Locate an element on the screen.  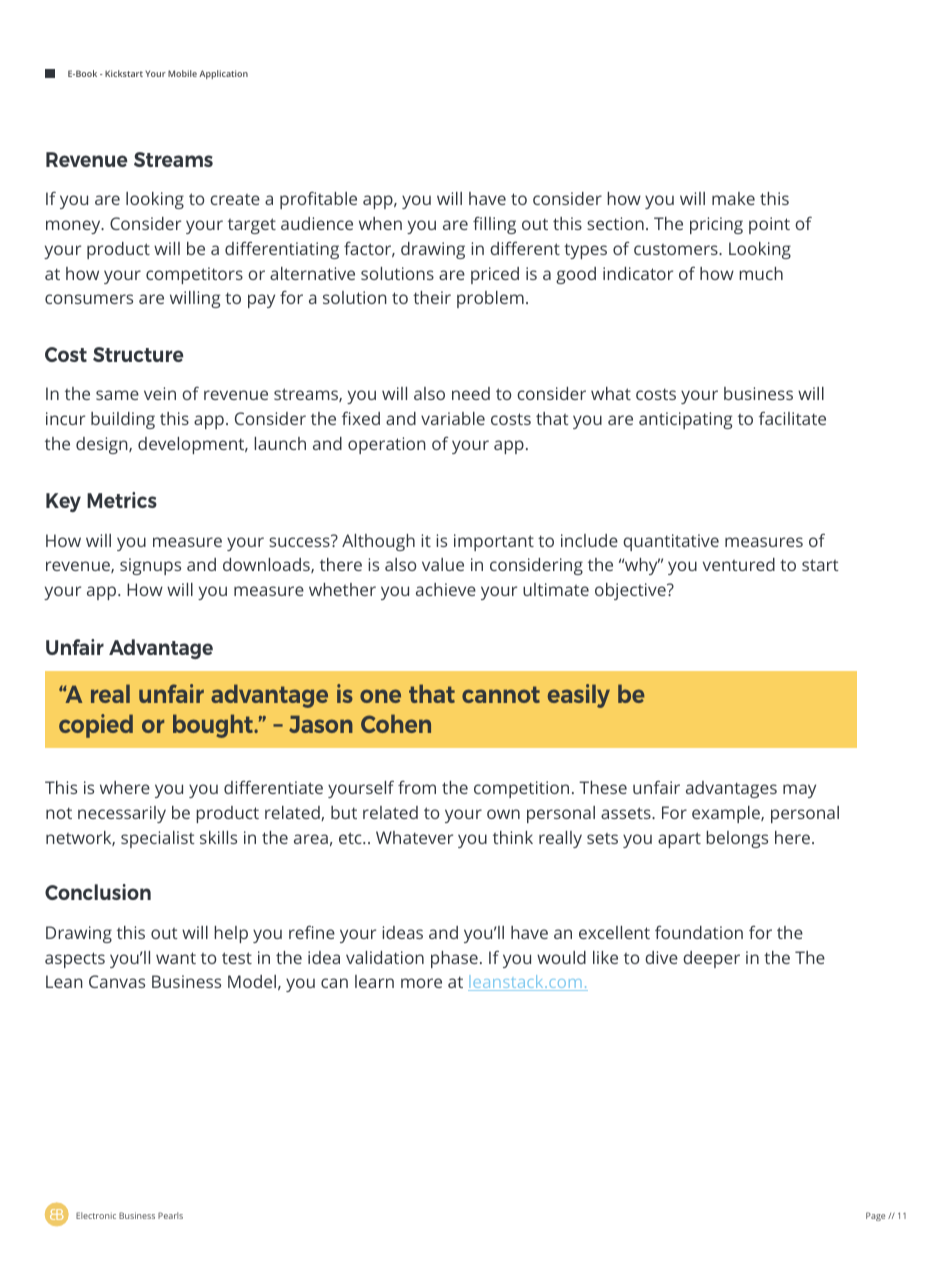
vein is located at coordinates (160, 393).
